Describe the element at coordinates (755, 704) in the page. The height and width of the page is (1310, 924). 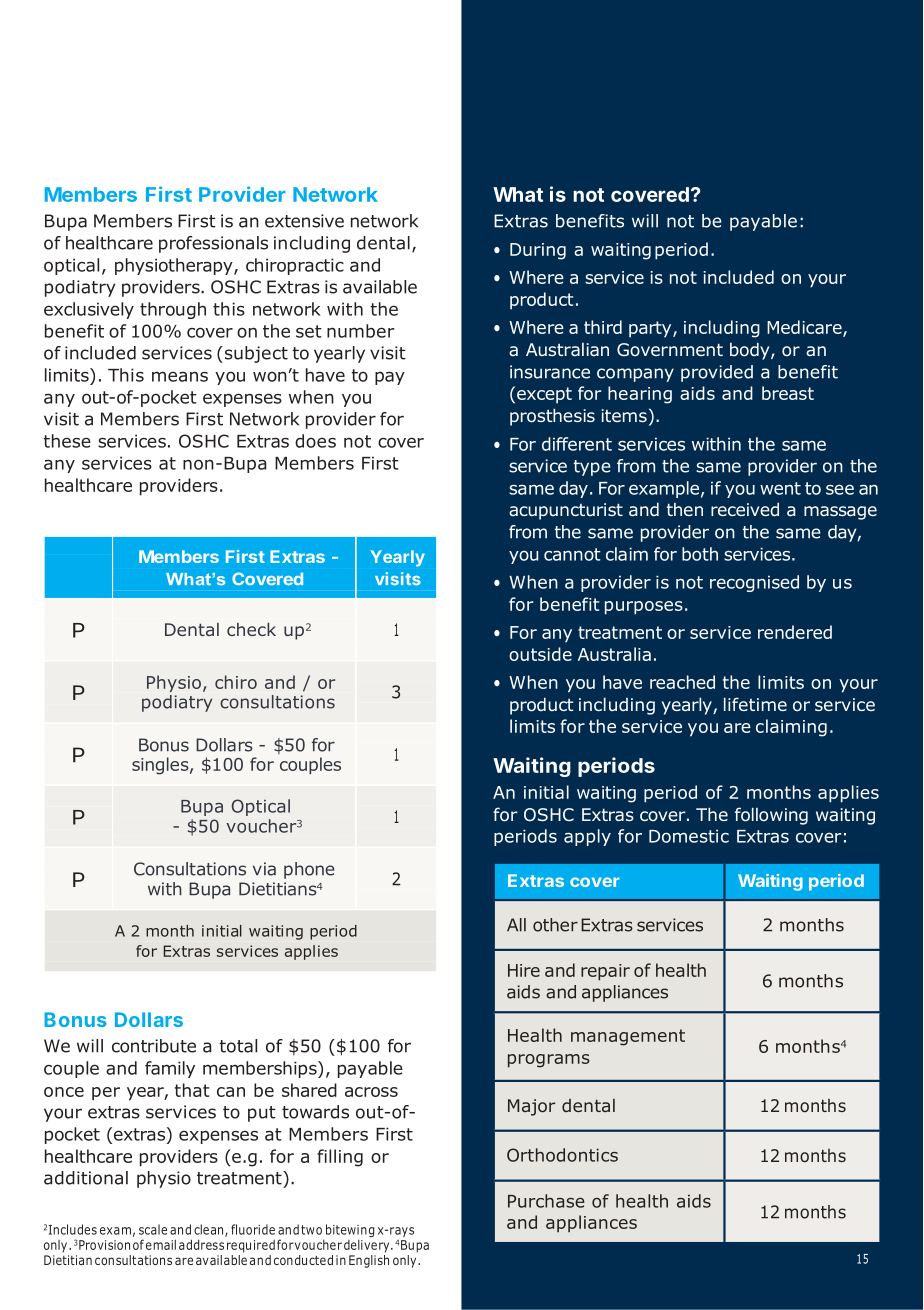
I see `lifetime` at that location.
